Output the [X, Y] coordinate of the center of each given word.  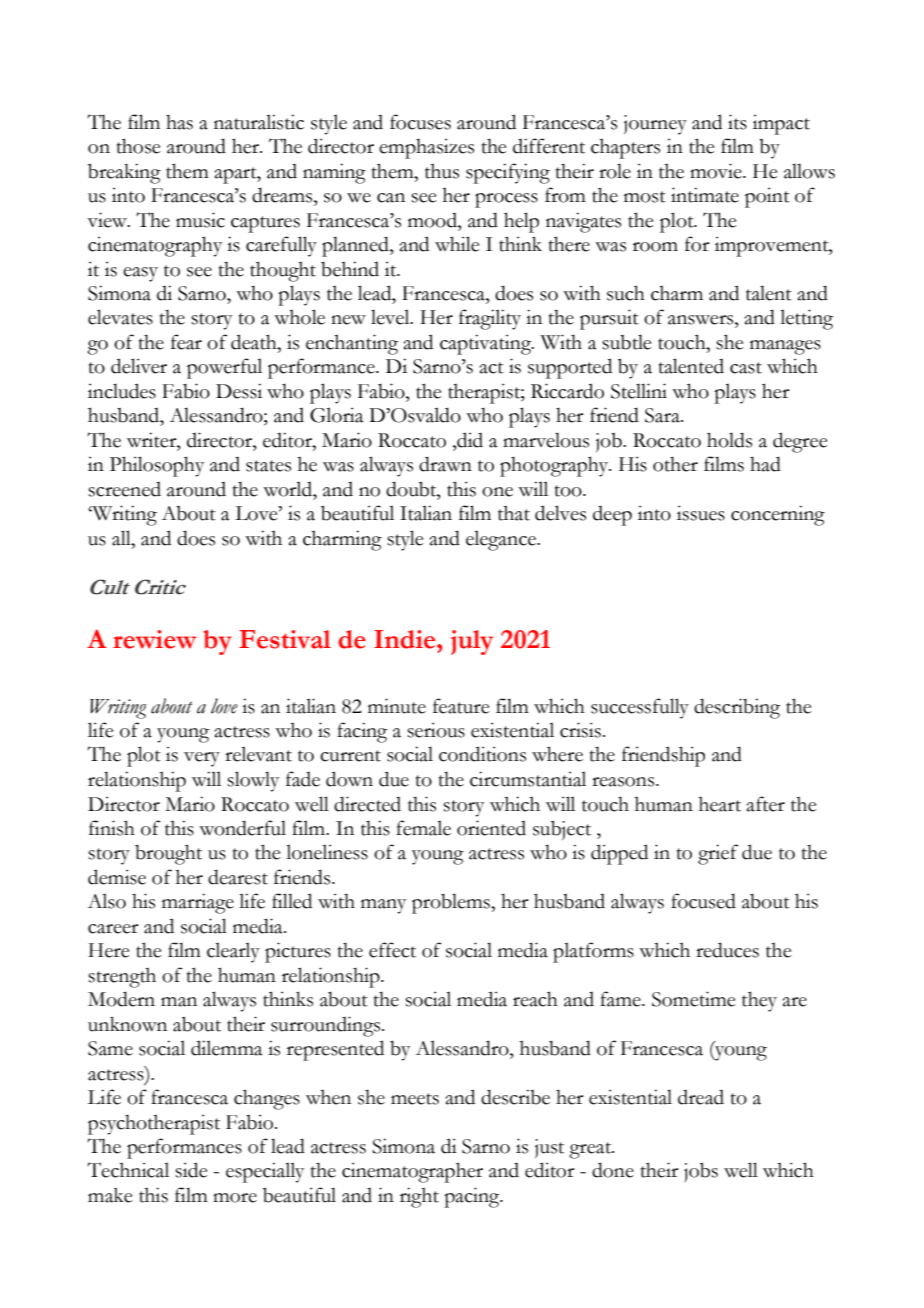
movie [717, 171]
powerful [224, 368]
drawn [445, 464]
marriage [198, 903]
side [191, 1170]
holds [729, 440]
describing [737, 708]
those [139, 146]
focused [703, 901]
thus [442, 171]
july [472, 642]
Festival [285, 639]
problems [452, 903]
